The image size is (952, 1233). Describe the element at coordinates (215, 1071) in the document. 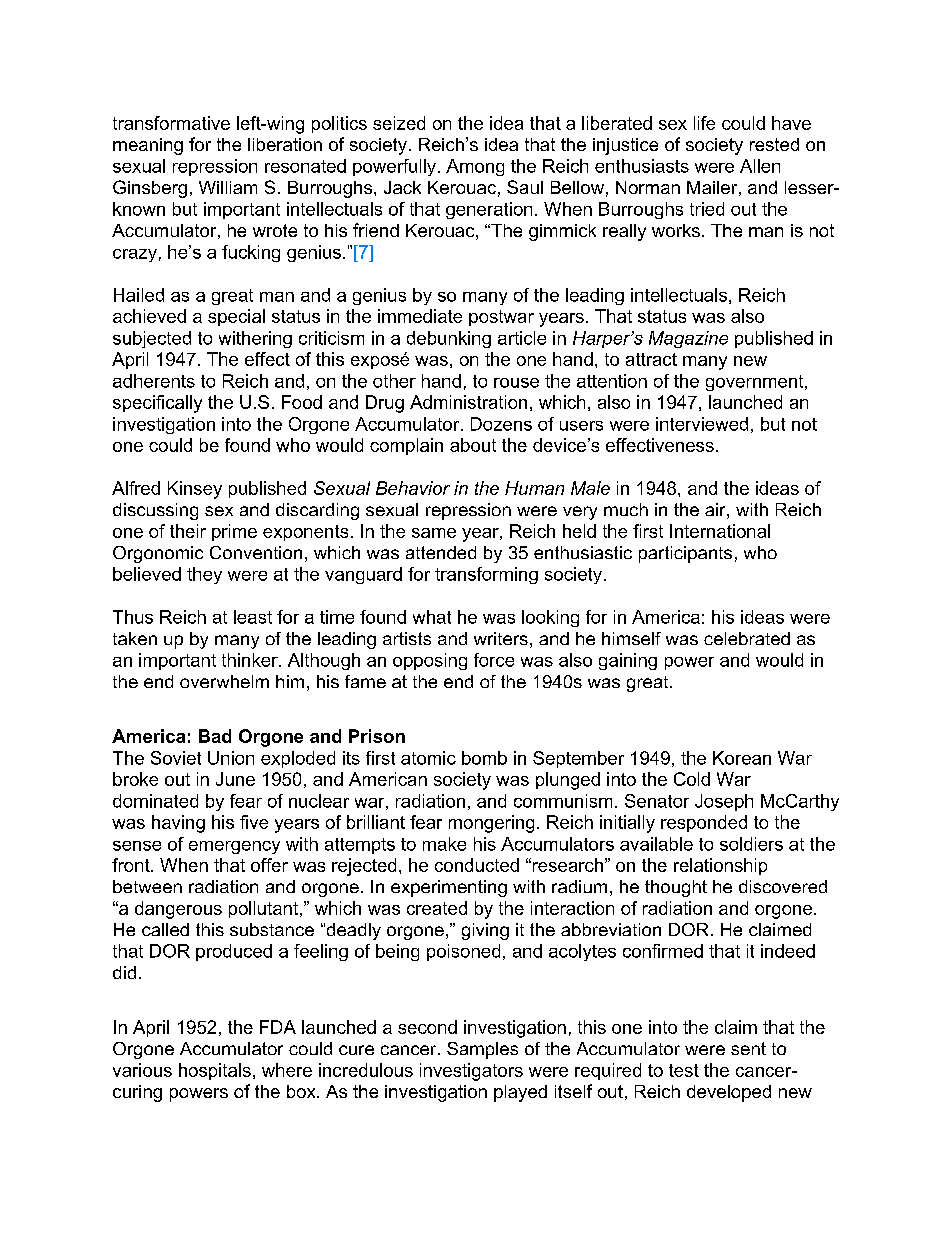

I see `hospitals` at that location.
